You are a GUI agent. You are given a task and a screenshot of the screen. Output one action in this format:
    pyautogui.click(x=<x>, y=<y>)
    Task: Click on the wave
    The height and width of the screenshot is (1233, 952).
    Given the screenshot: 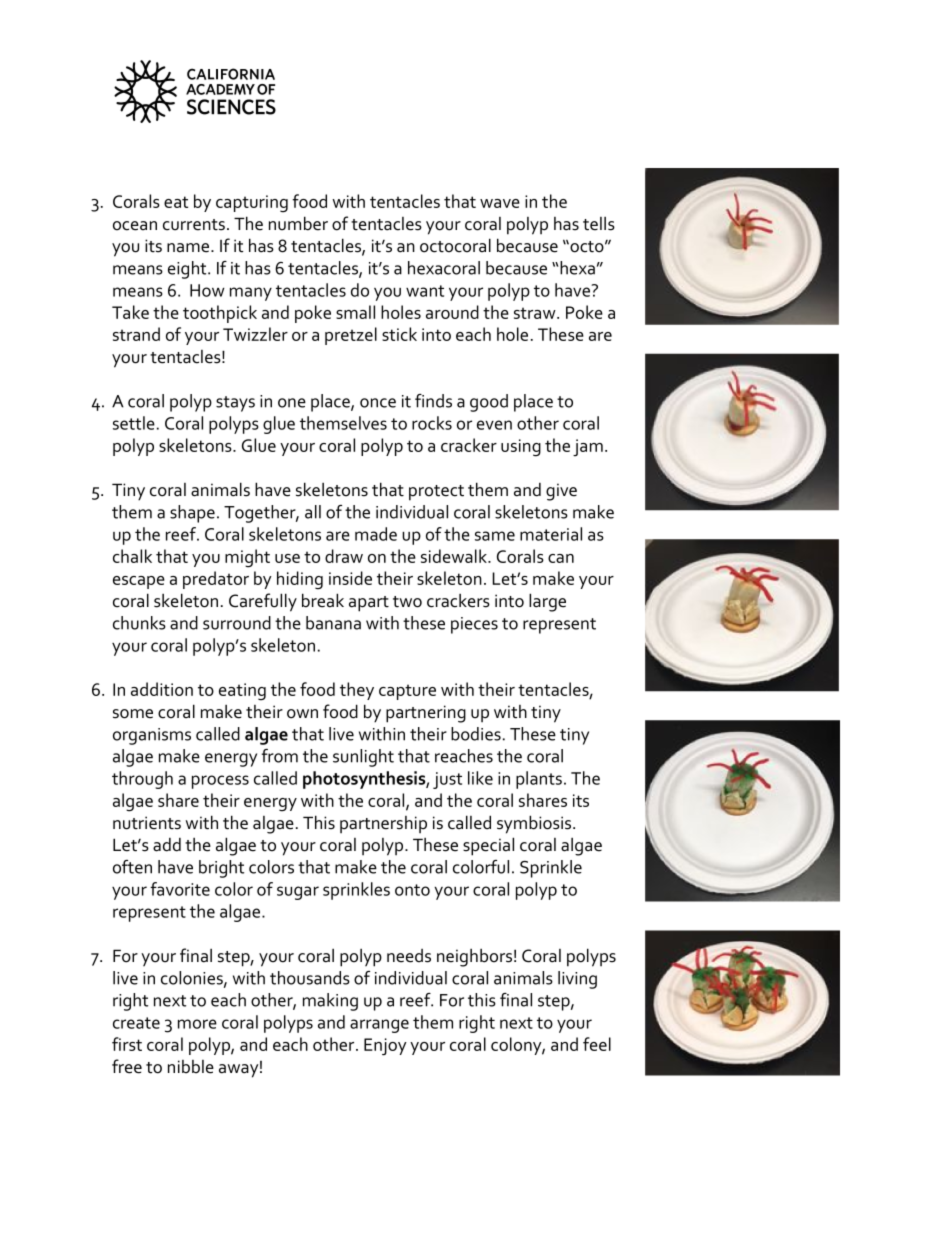 What is the action you would take?
    pyautogui.click(x=500, y=203)
